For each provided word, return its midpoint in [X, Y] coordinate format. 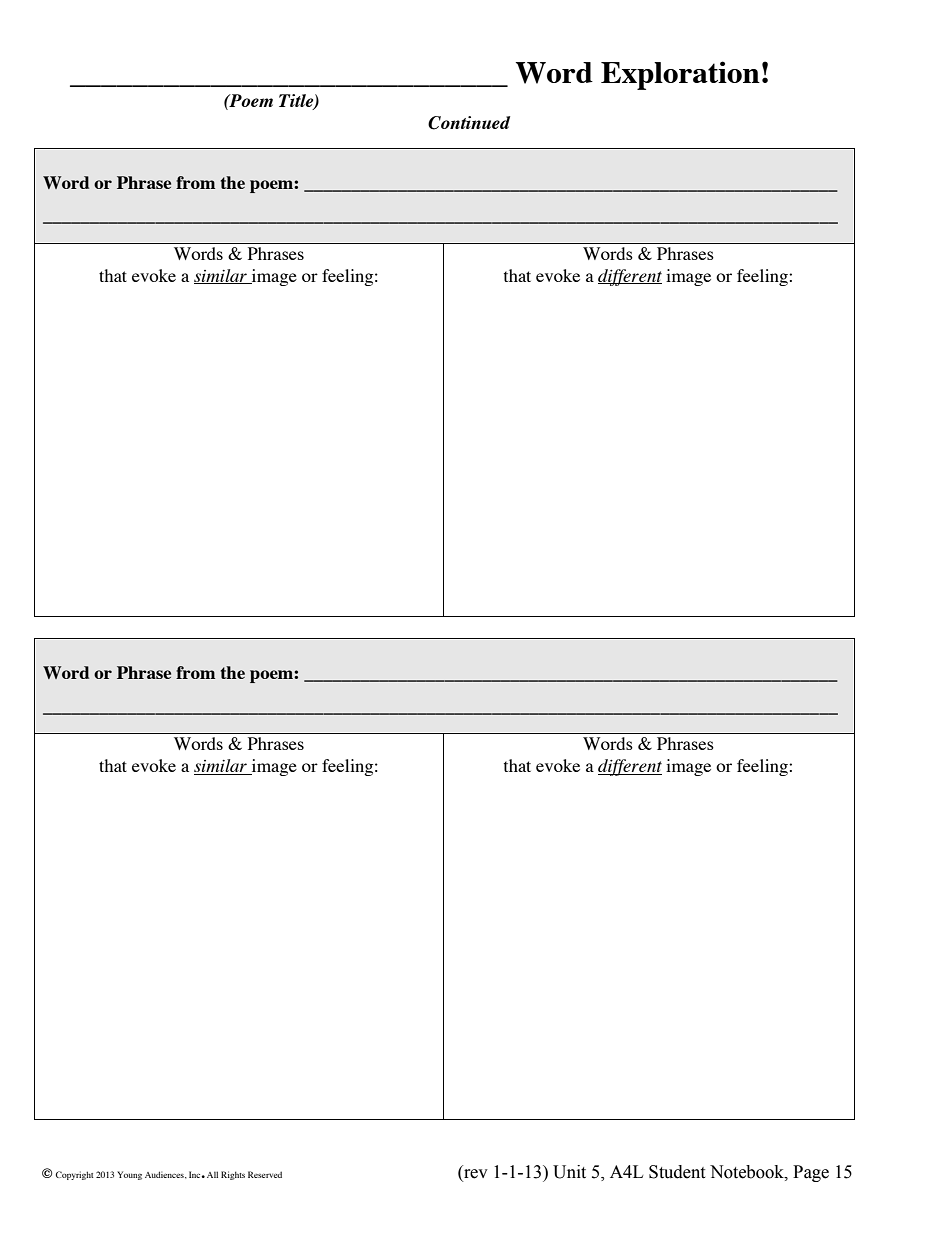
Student [677, 1172]
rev [475, 1175]
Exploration [680, 75]
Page [811, 1173]
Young [129, 1175]
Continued [469, 123]
